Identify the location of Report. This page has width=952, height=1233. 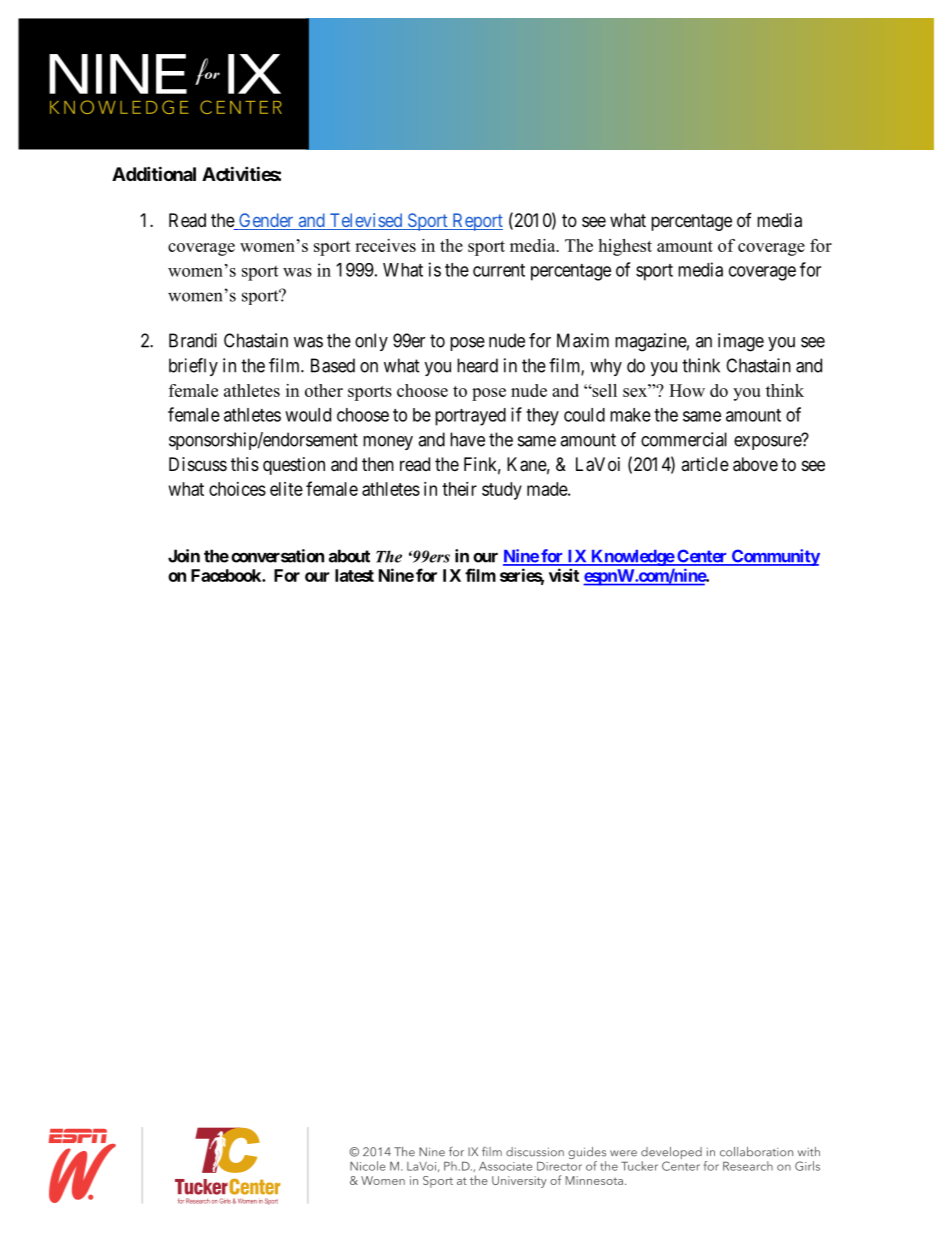
(476, 222).
